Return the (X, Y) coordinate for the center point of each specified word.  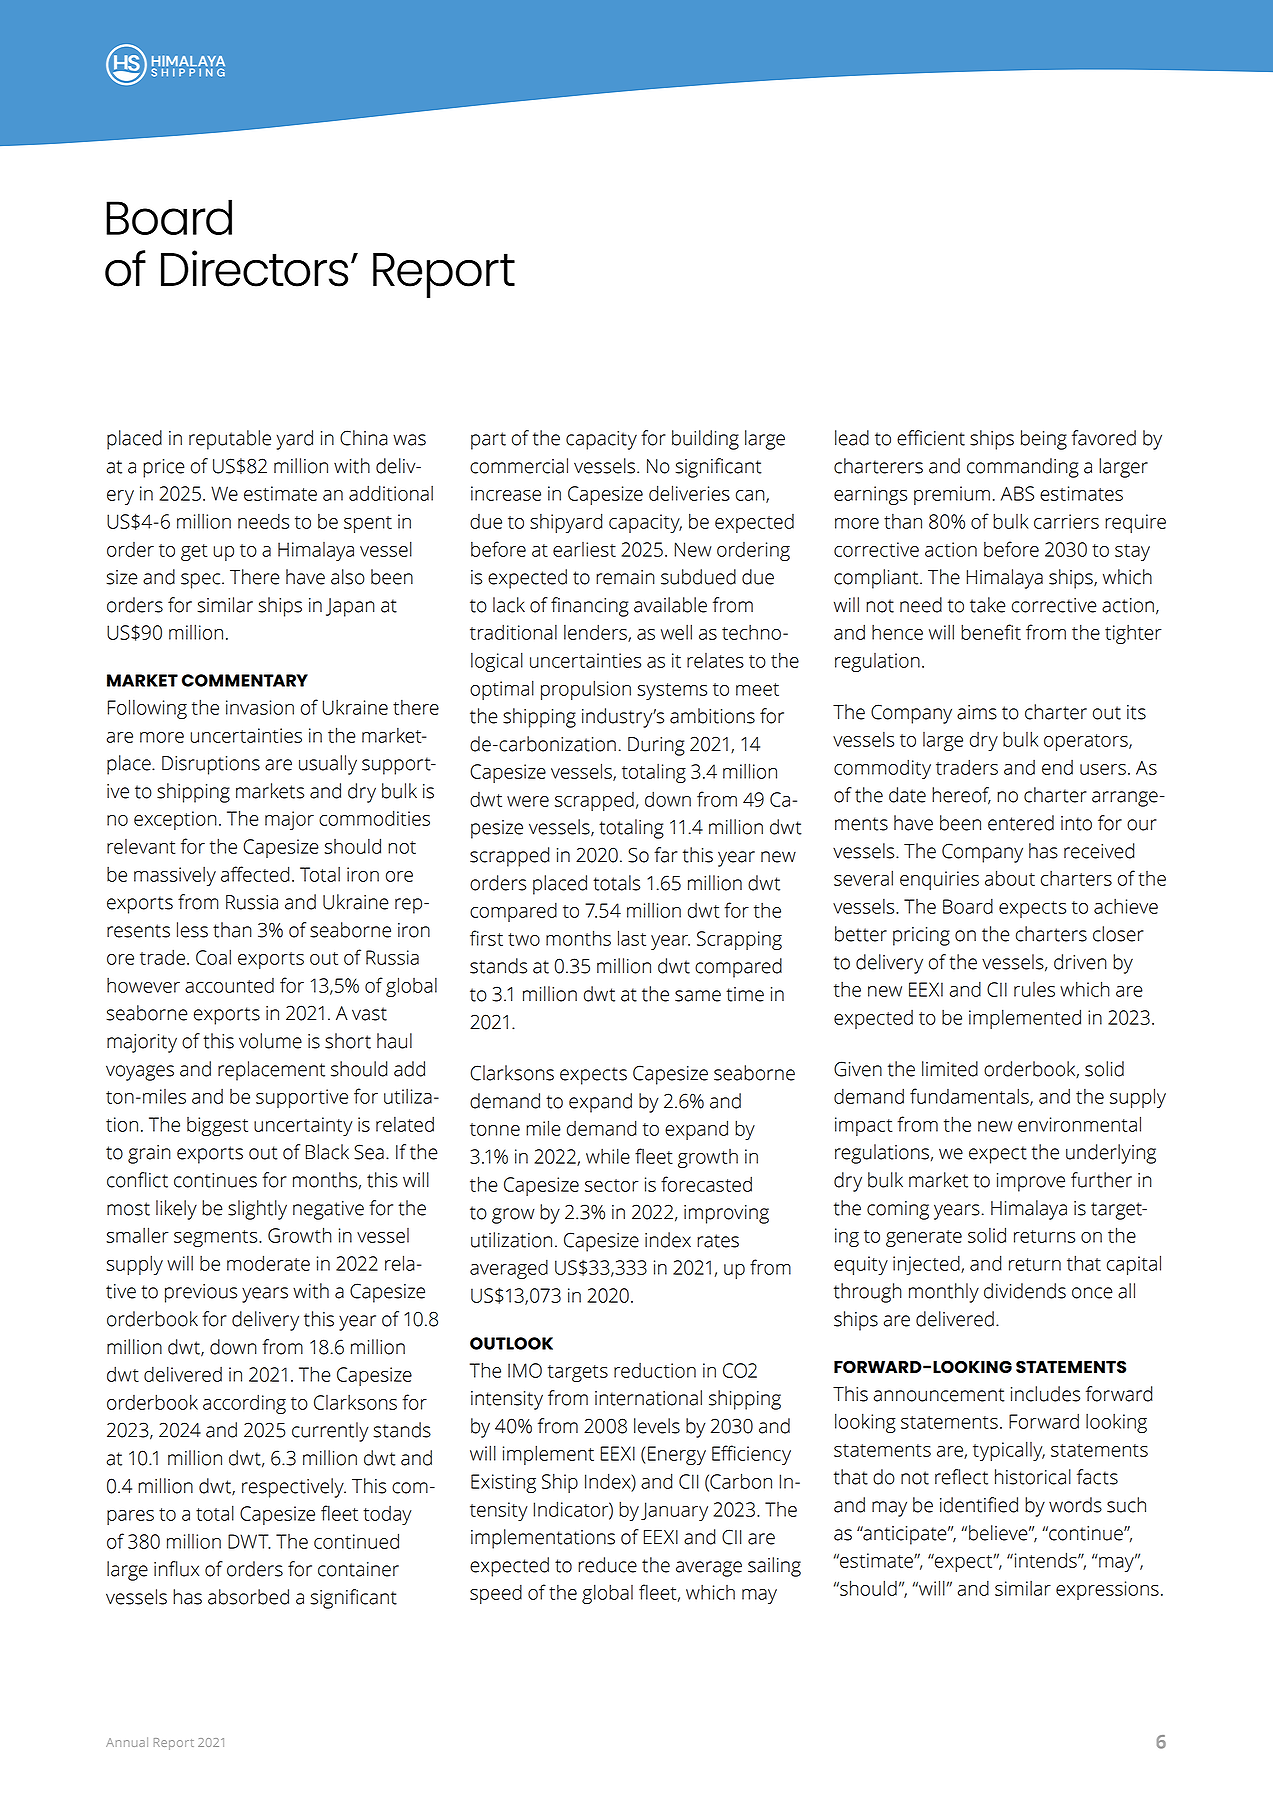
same (698, 996)
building (705, 440)
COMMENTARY (245, 680)
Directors (254, 268)
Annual (127, 1742)
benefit (991, 632)
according (244, 1404)
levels (657, 1426)
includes (1045, 1394)
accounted (229, 985)
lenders (596, 633)
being (1044, 440)
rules (1034, 989)
